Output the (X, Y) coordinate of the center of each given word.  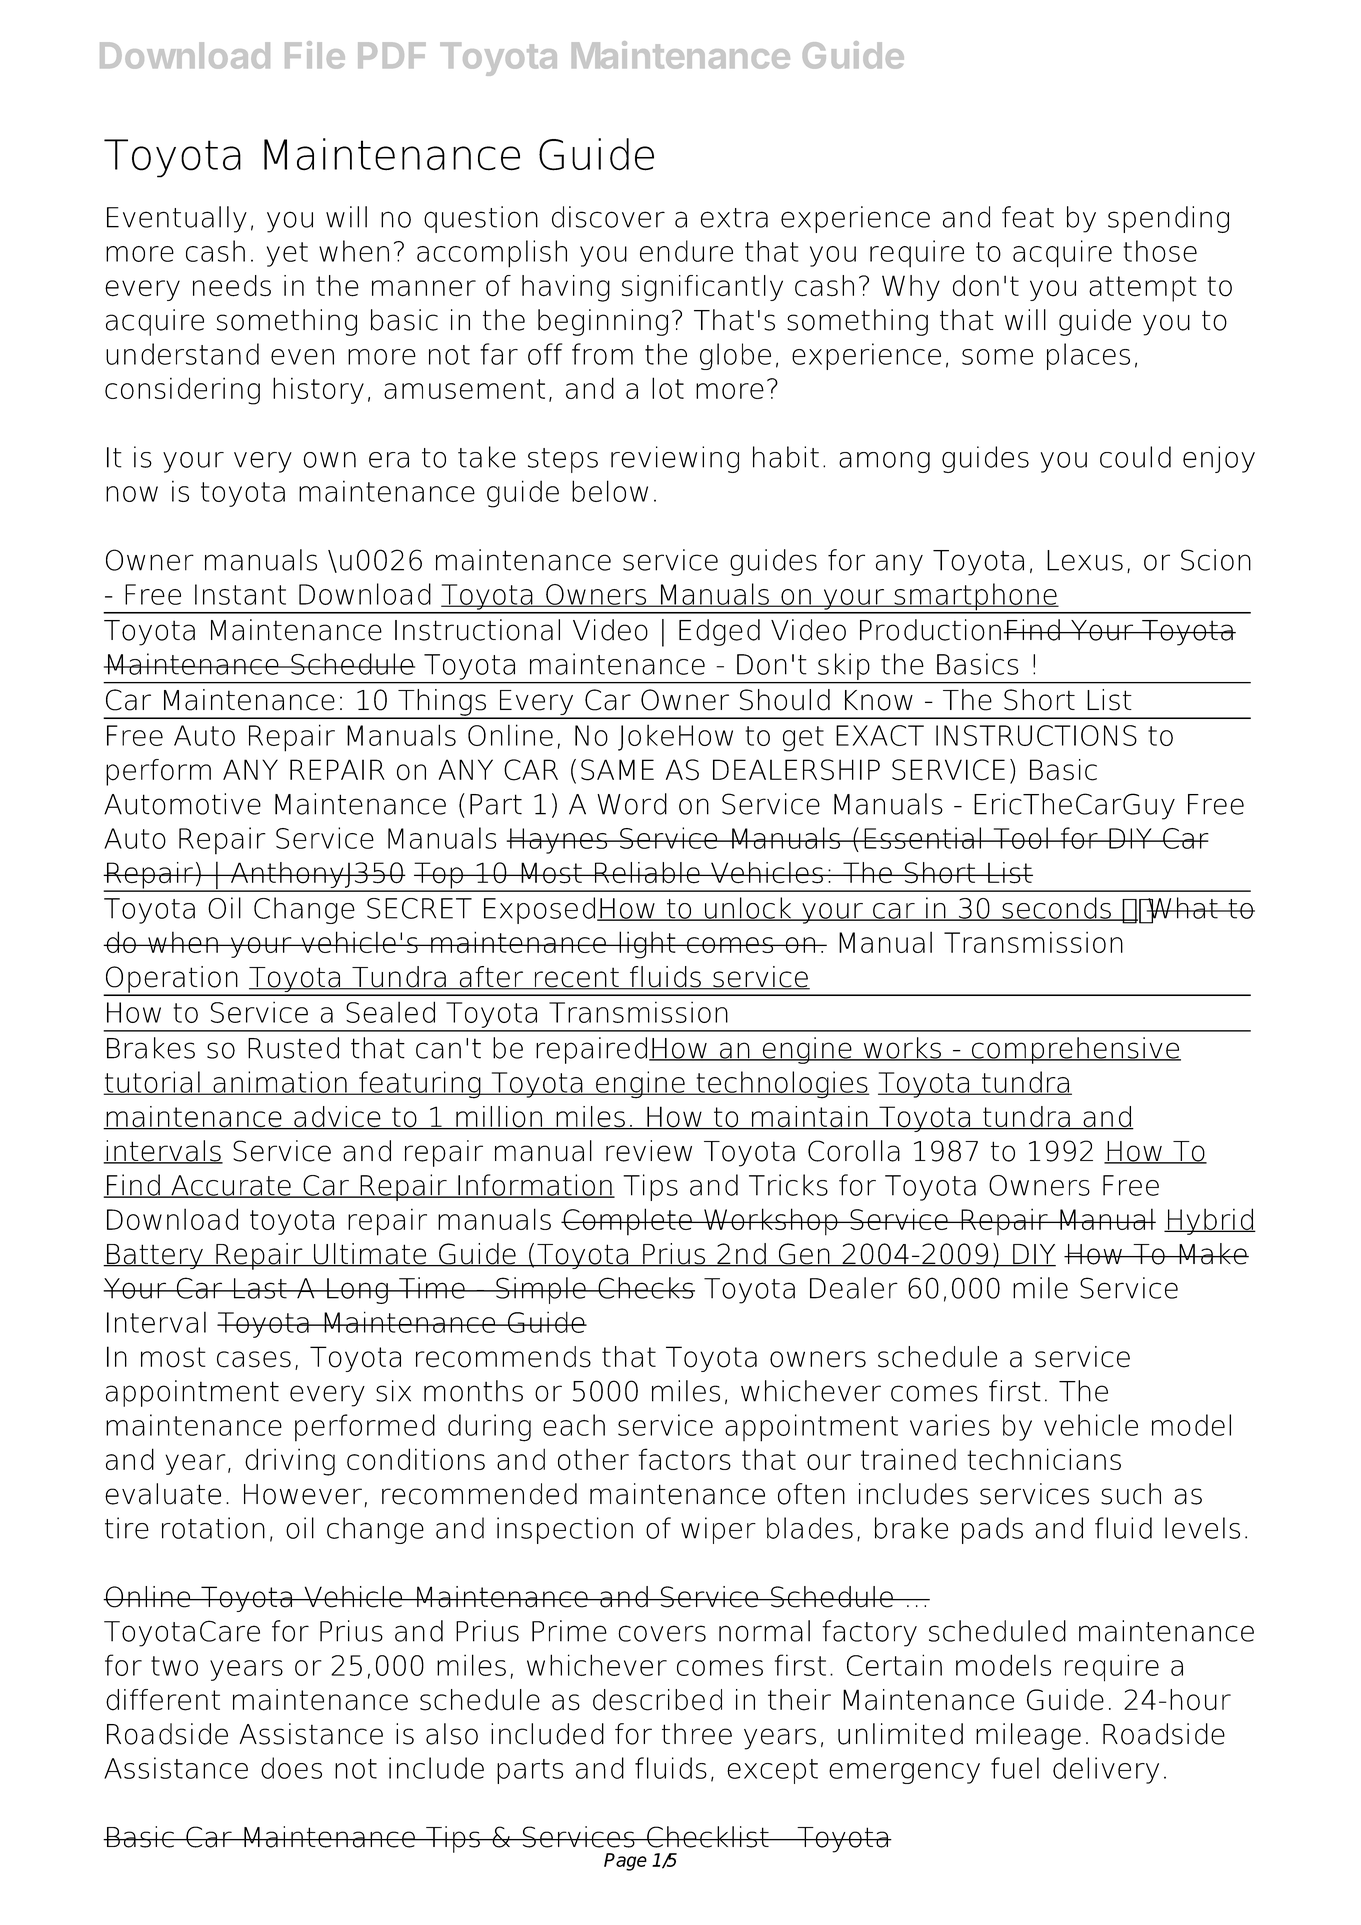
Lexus (1085, 560)
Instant (240, 594)
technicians (1044, 1459)
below (610, 491)
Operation (172, 980)
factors (684, 1459)
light (647, 945)
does (291, 1768)
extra (734, 218)
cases (254, 1359)
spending (1168, 219)
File (315, 55)
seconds (1056, 909)
